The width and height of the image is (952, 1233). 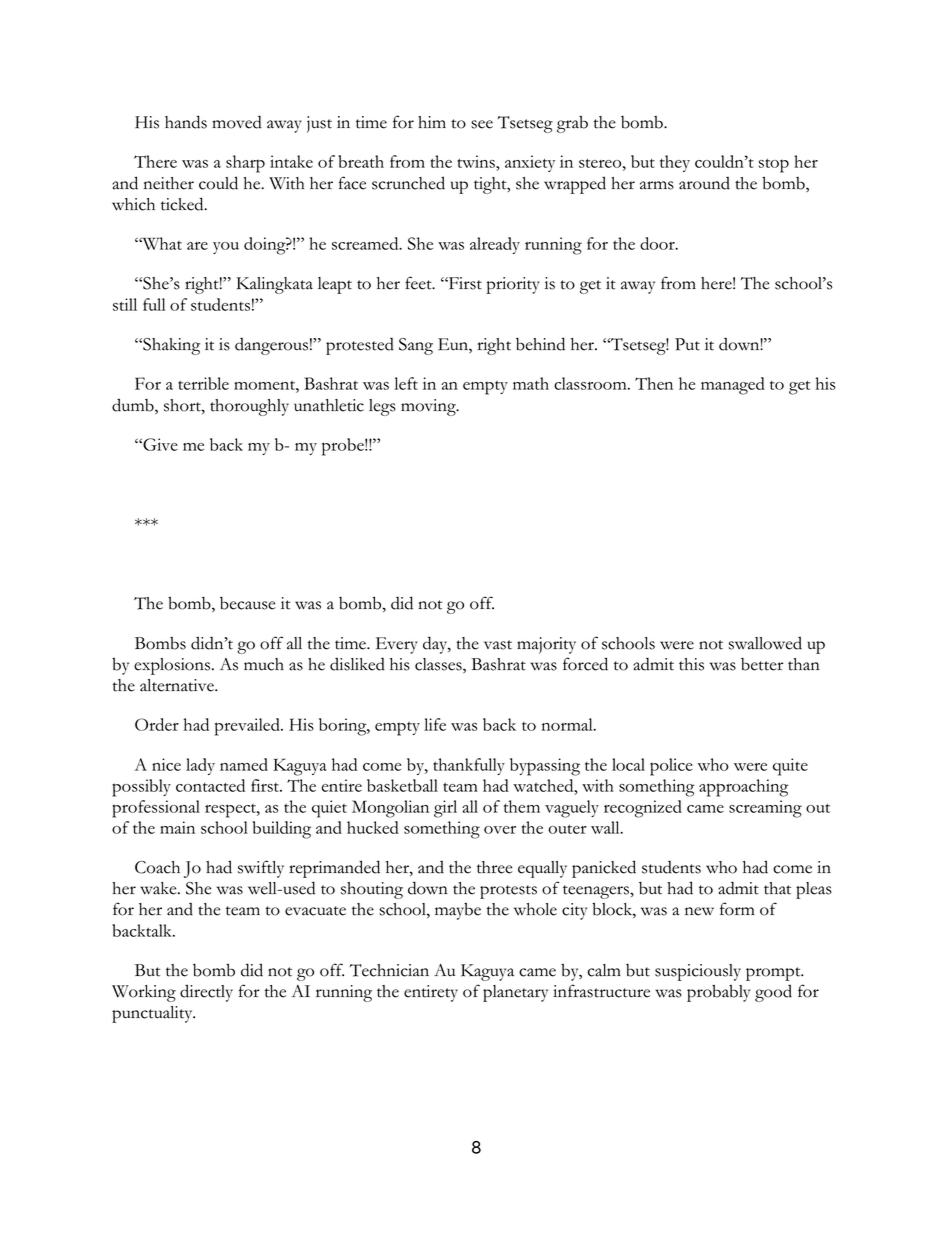 I want to click on see, so click(x=482, y=124).
